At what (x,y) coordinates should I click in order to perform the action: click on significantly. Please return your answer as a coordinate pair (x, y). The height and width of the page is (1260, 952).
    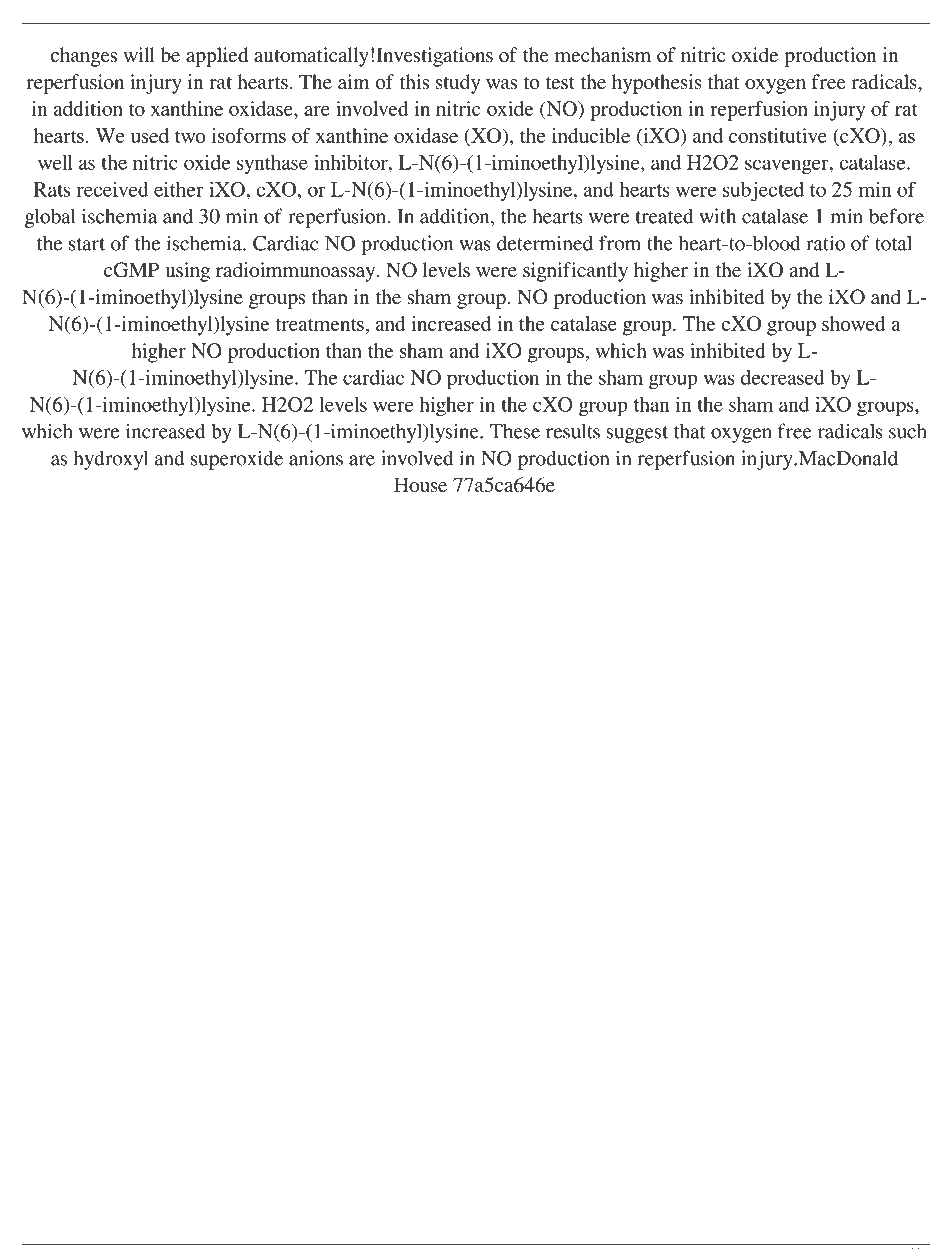
    Looking at the image, I should click on (575, 272).
